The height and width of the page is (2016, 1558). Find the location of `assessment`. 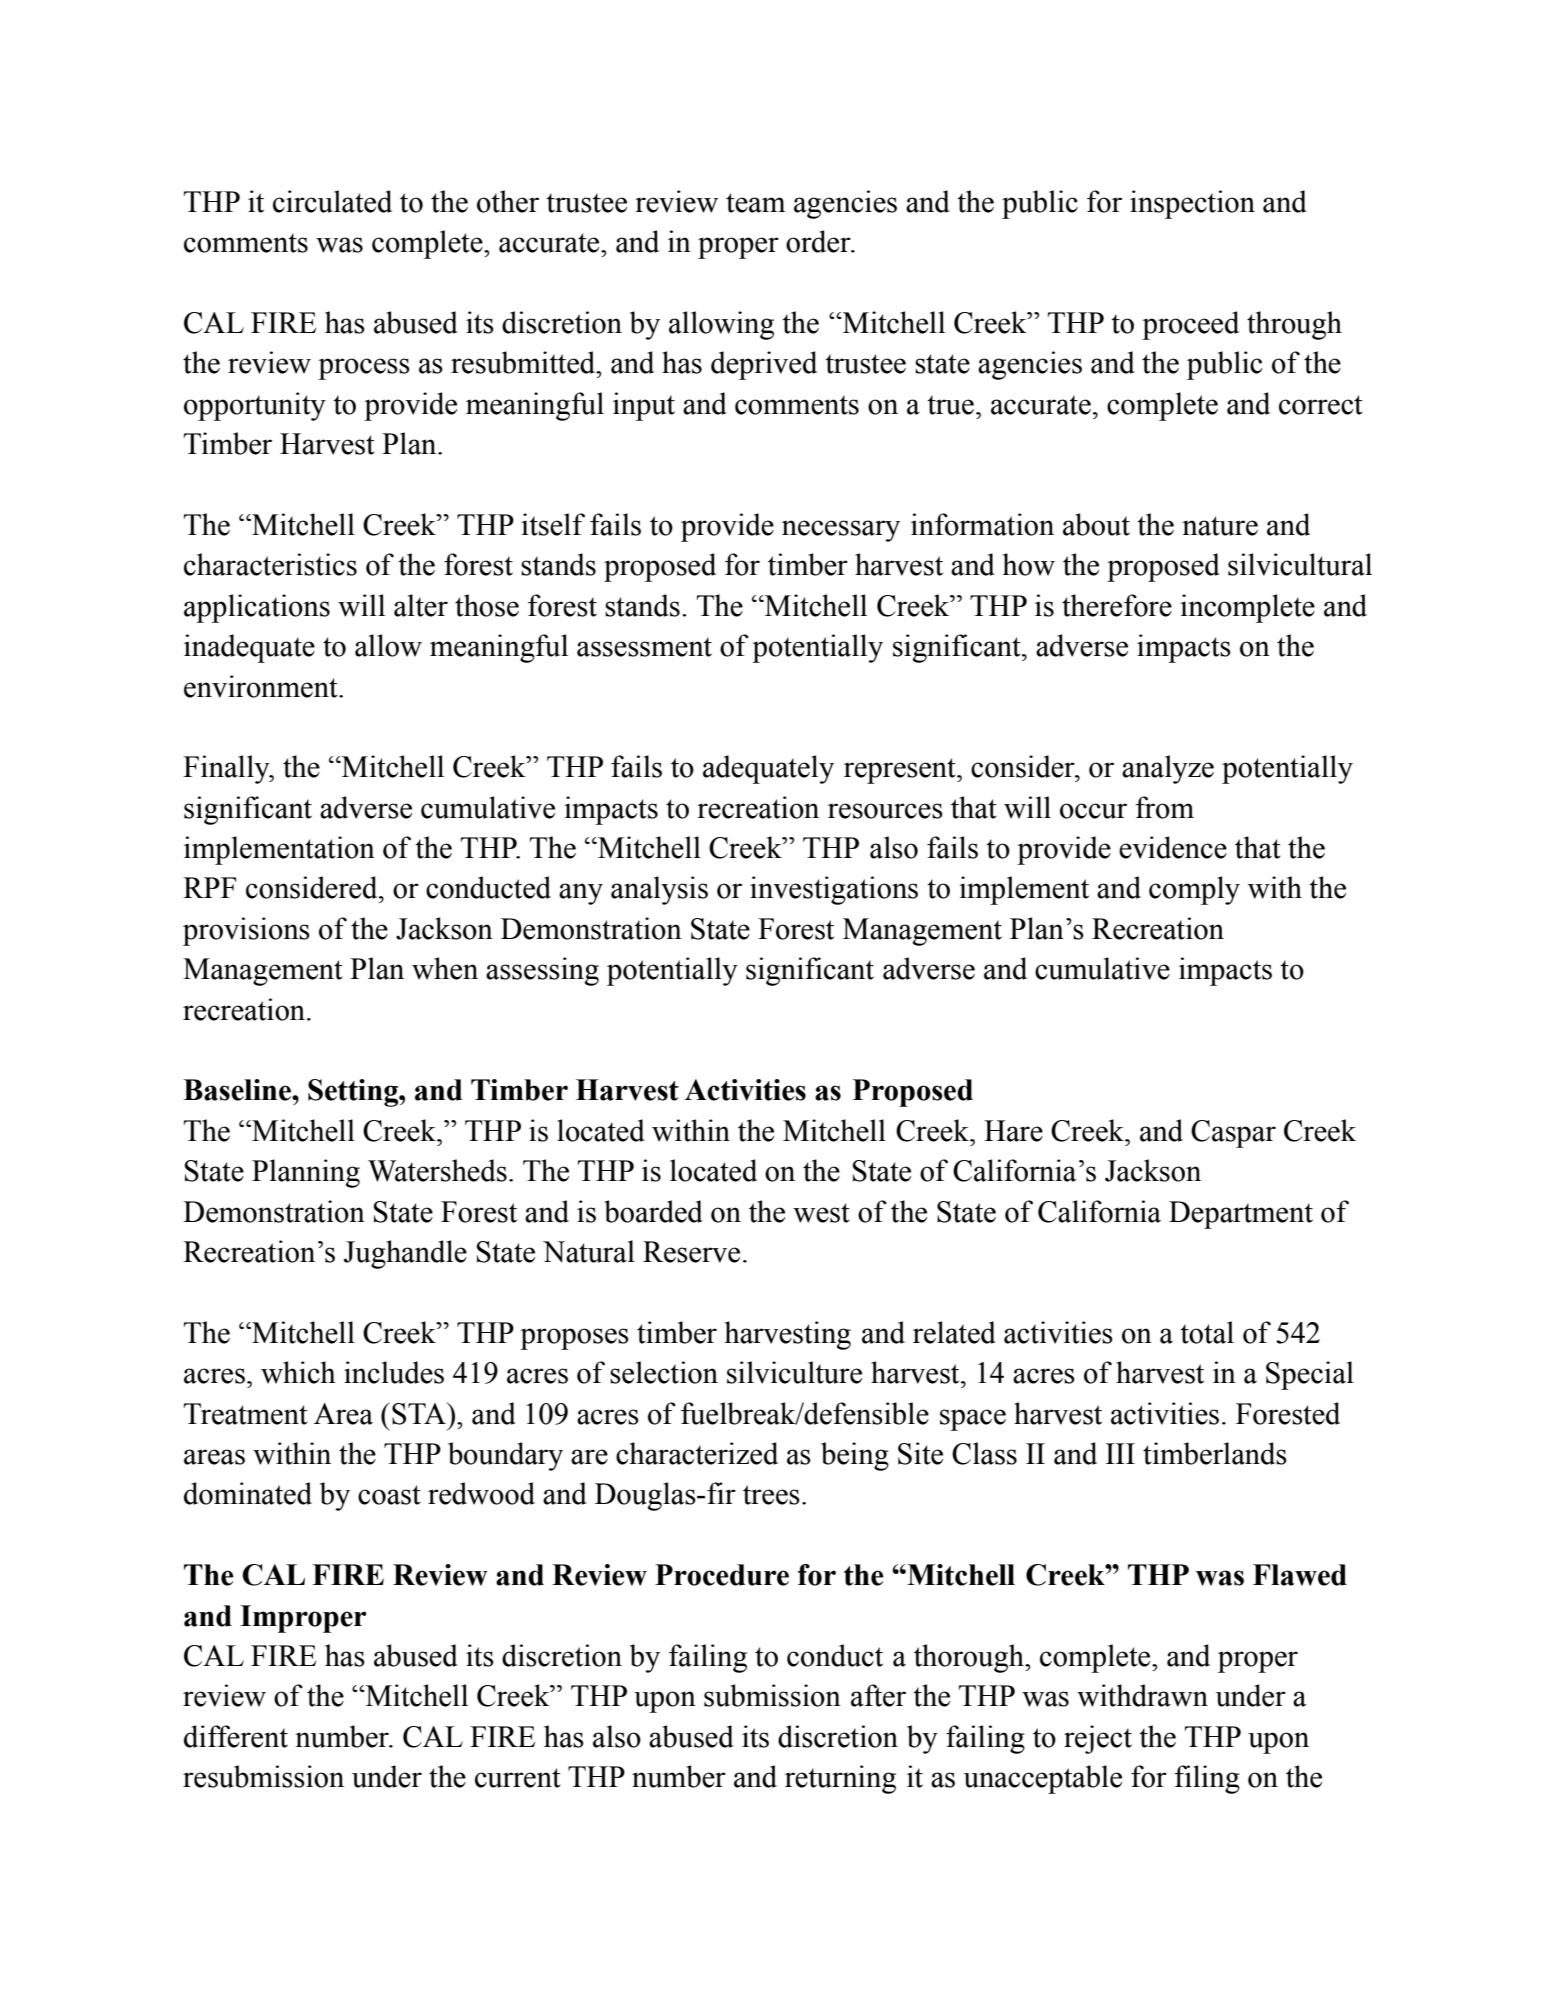

assessment is located at coordinates (644, 647).
